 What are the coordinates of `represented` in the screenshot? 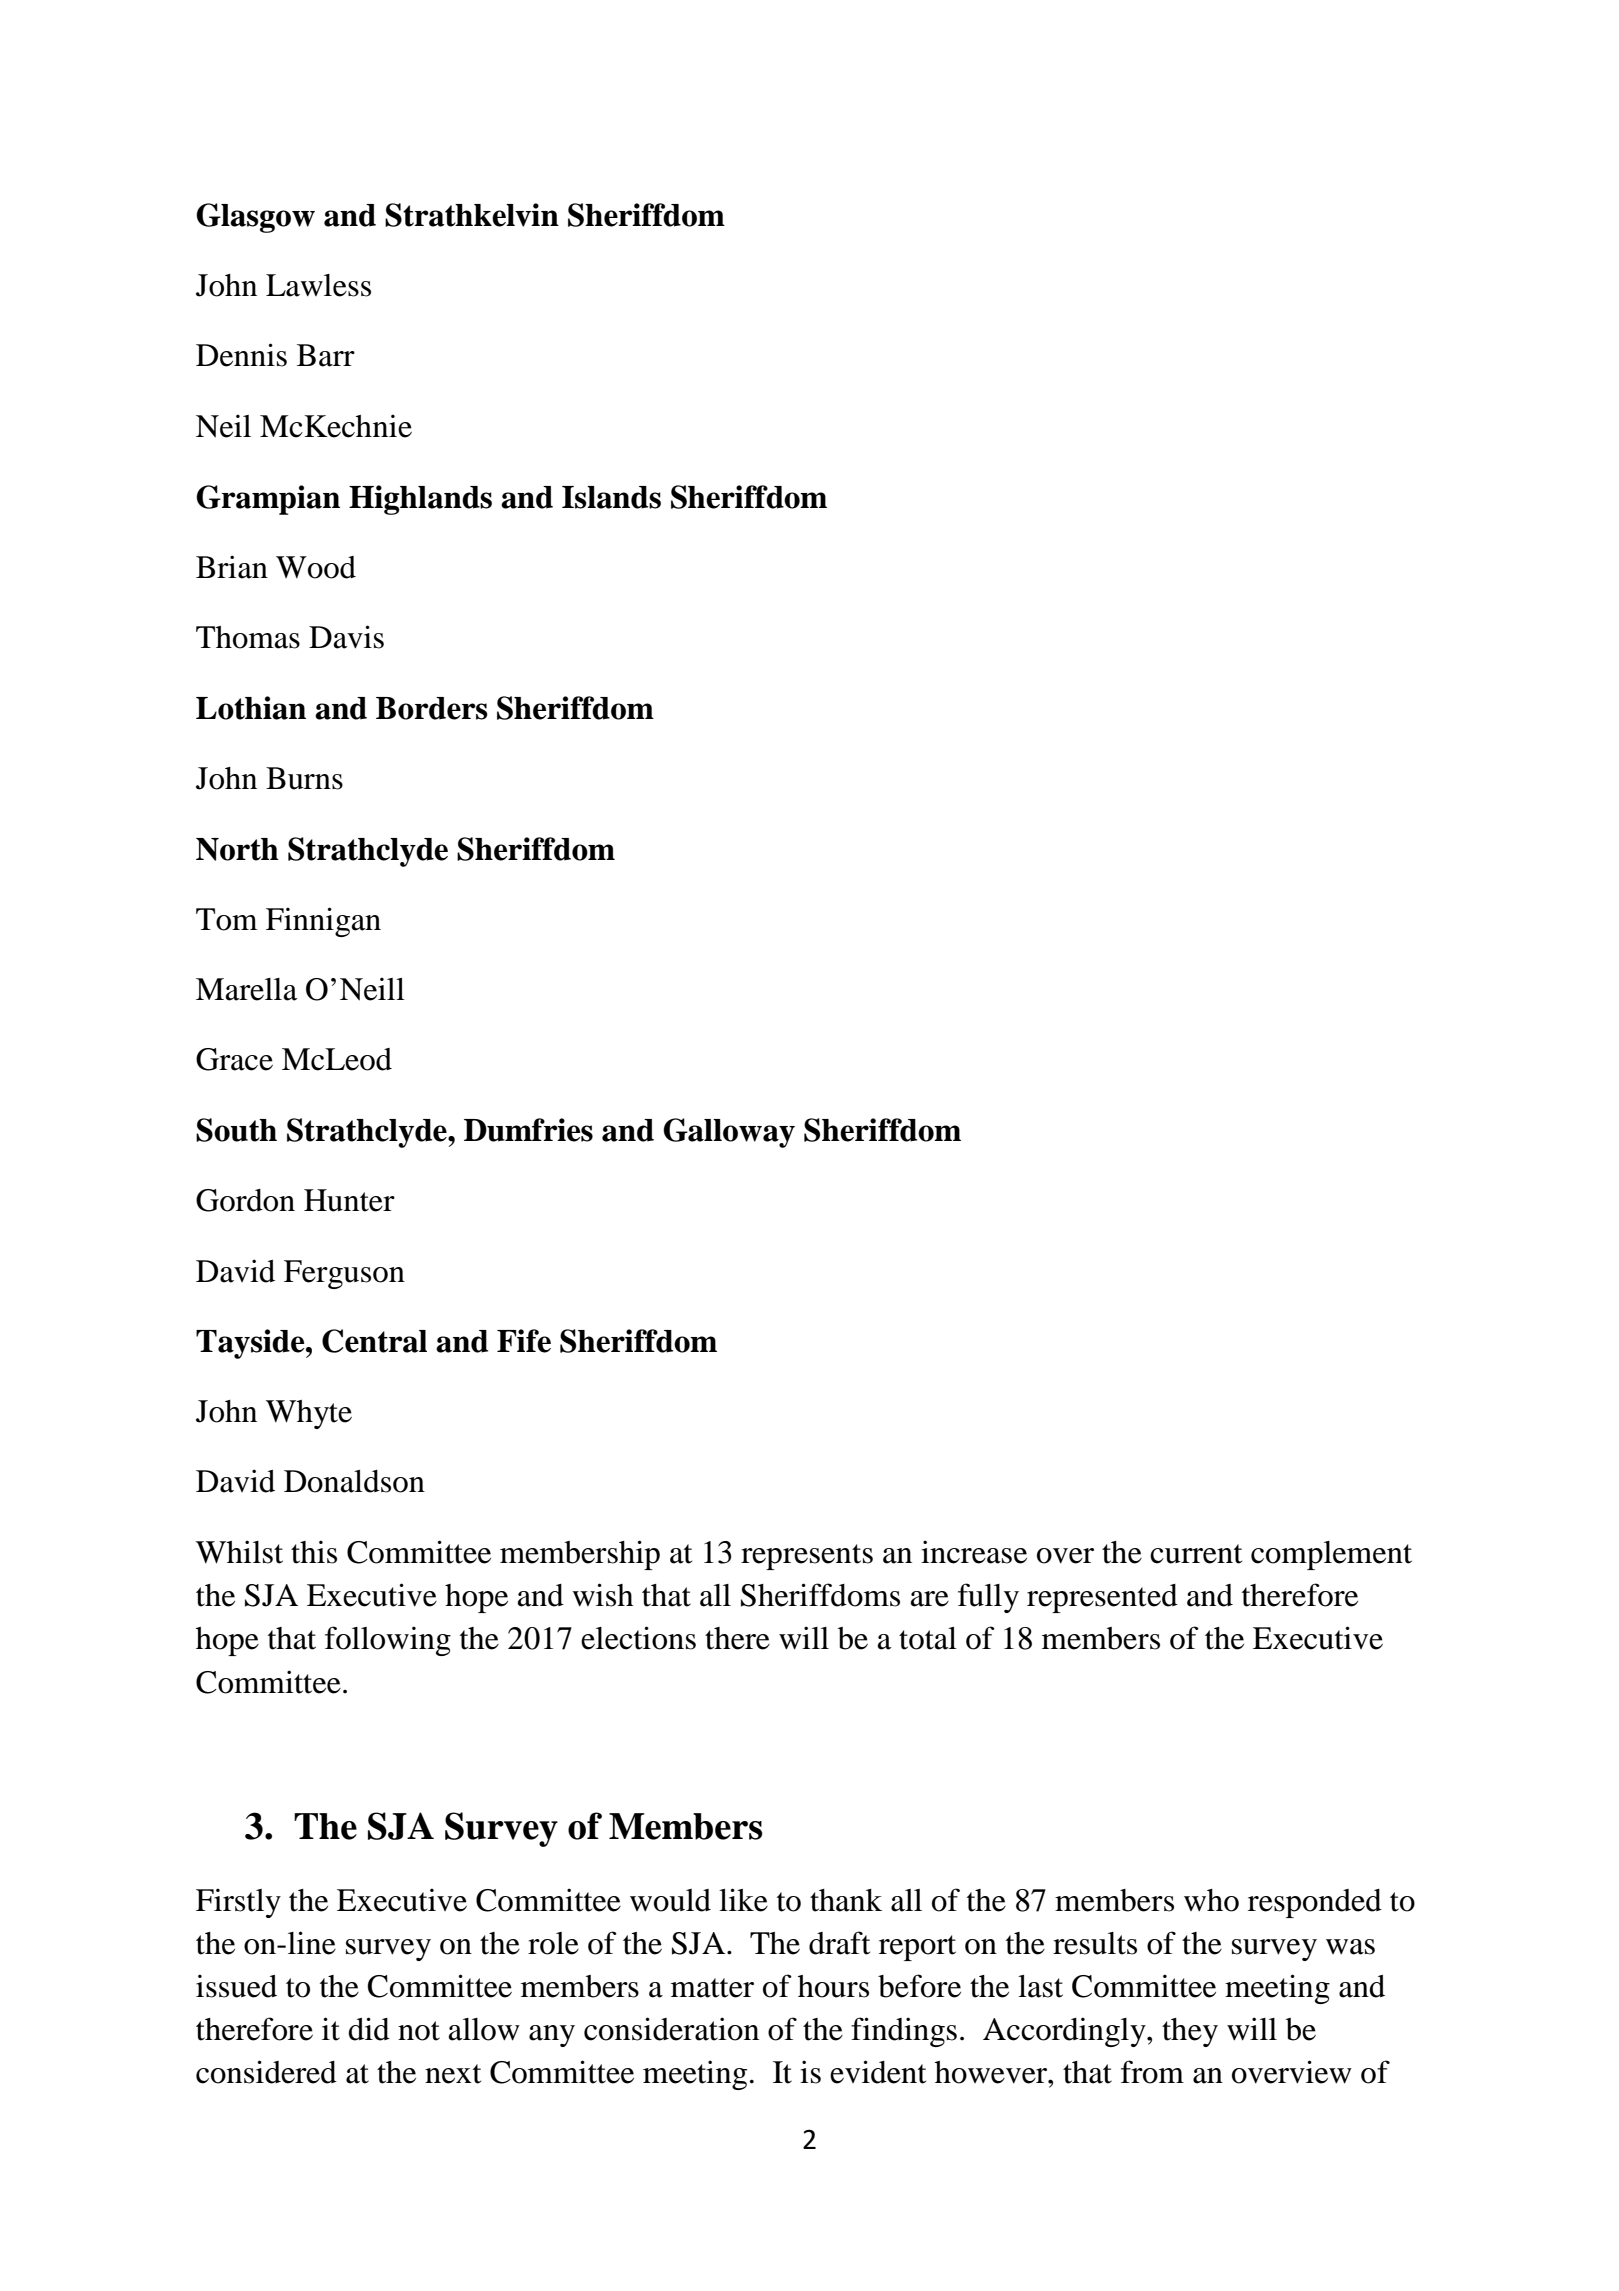 It's located at (1102, 1598).
